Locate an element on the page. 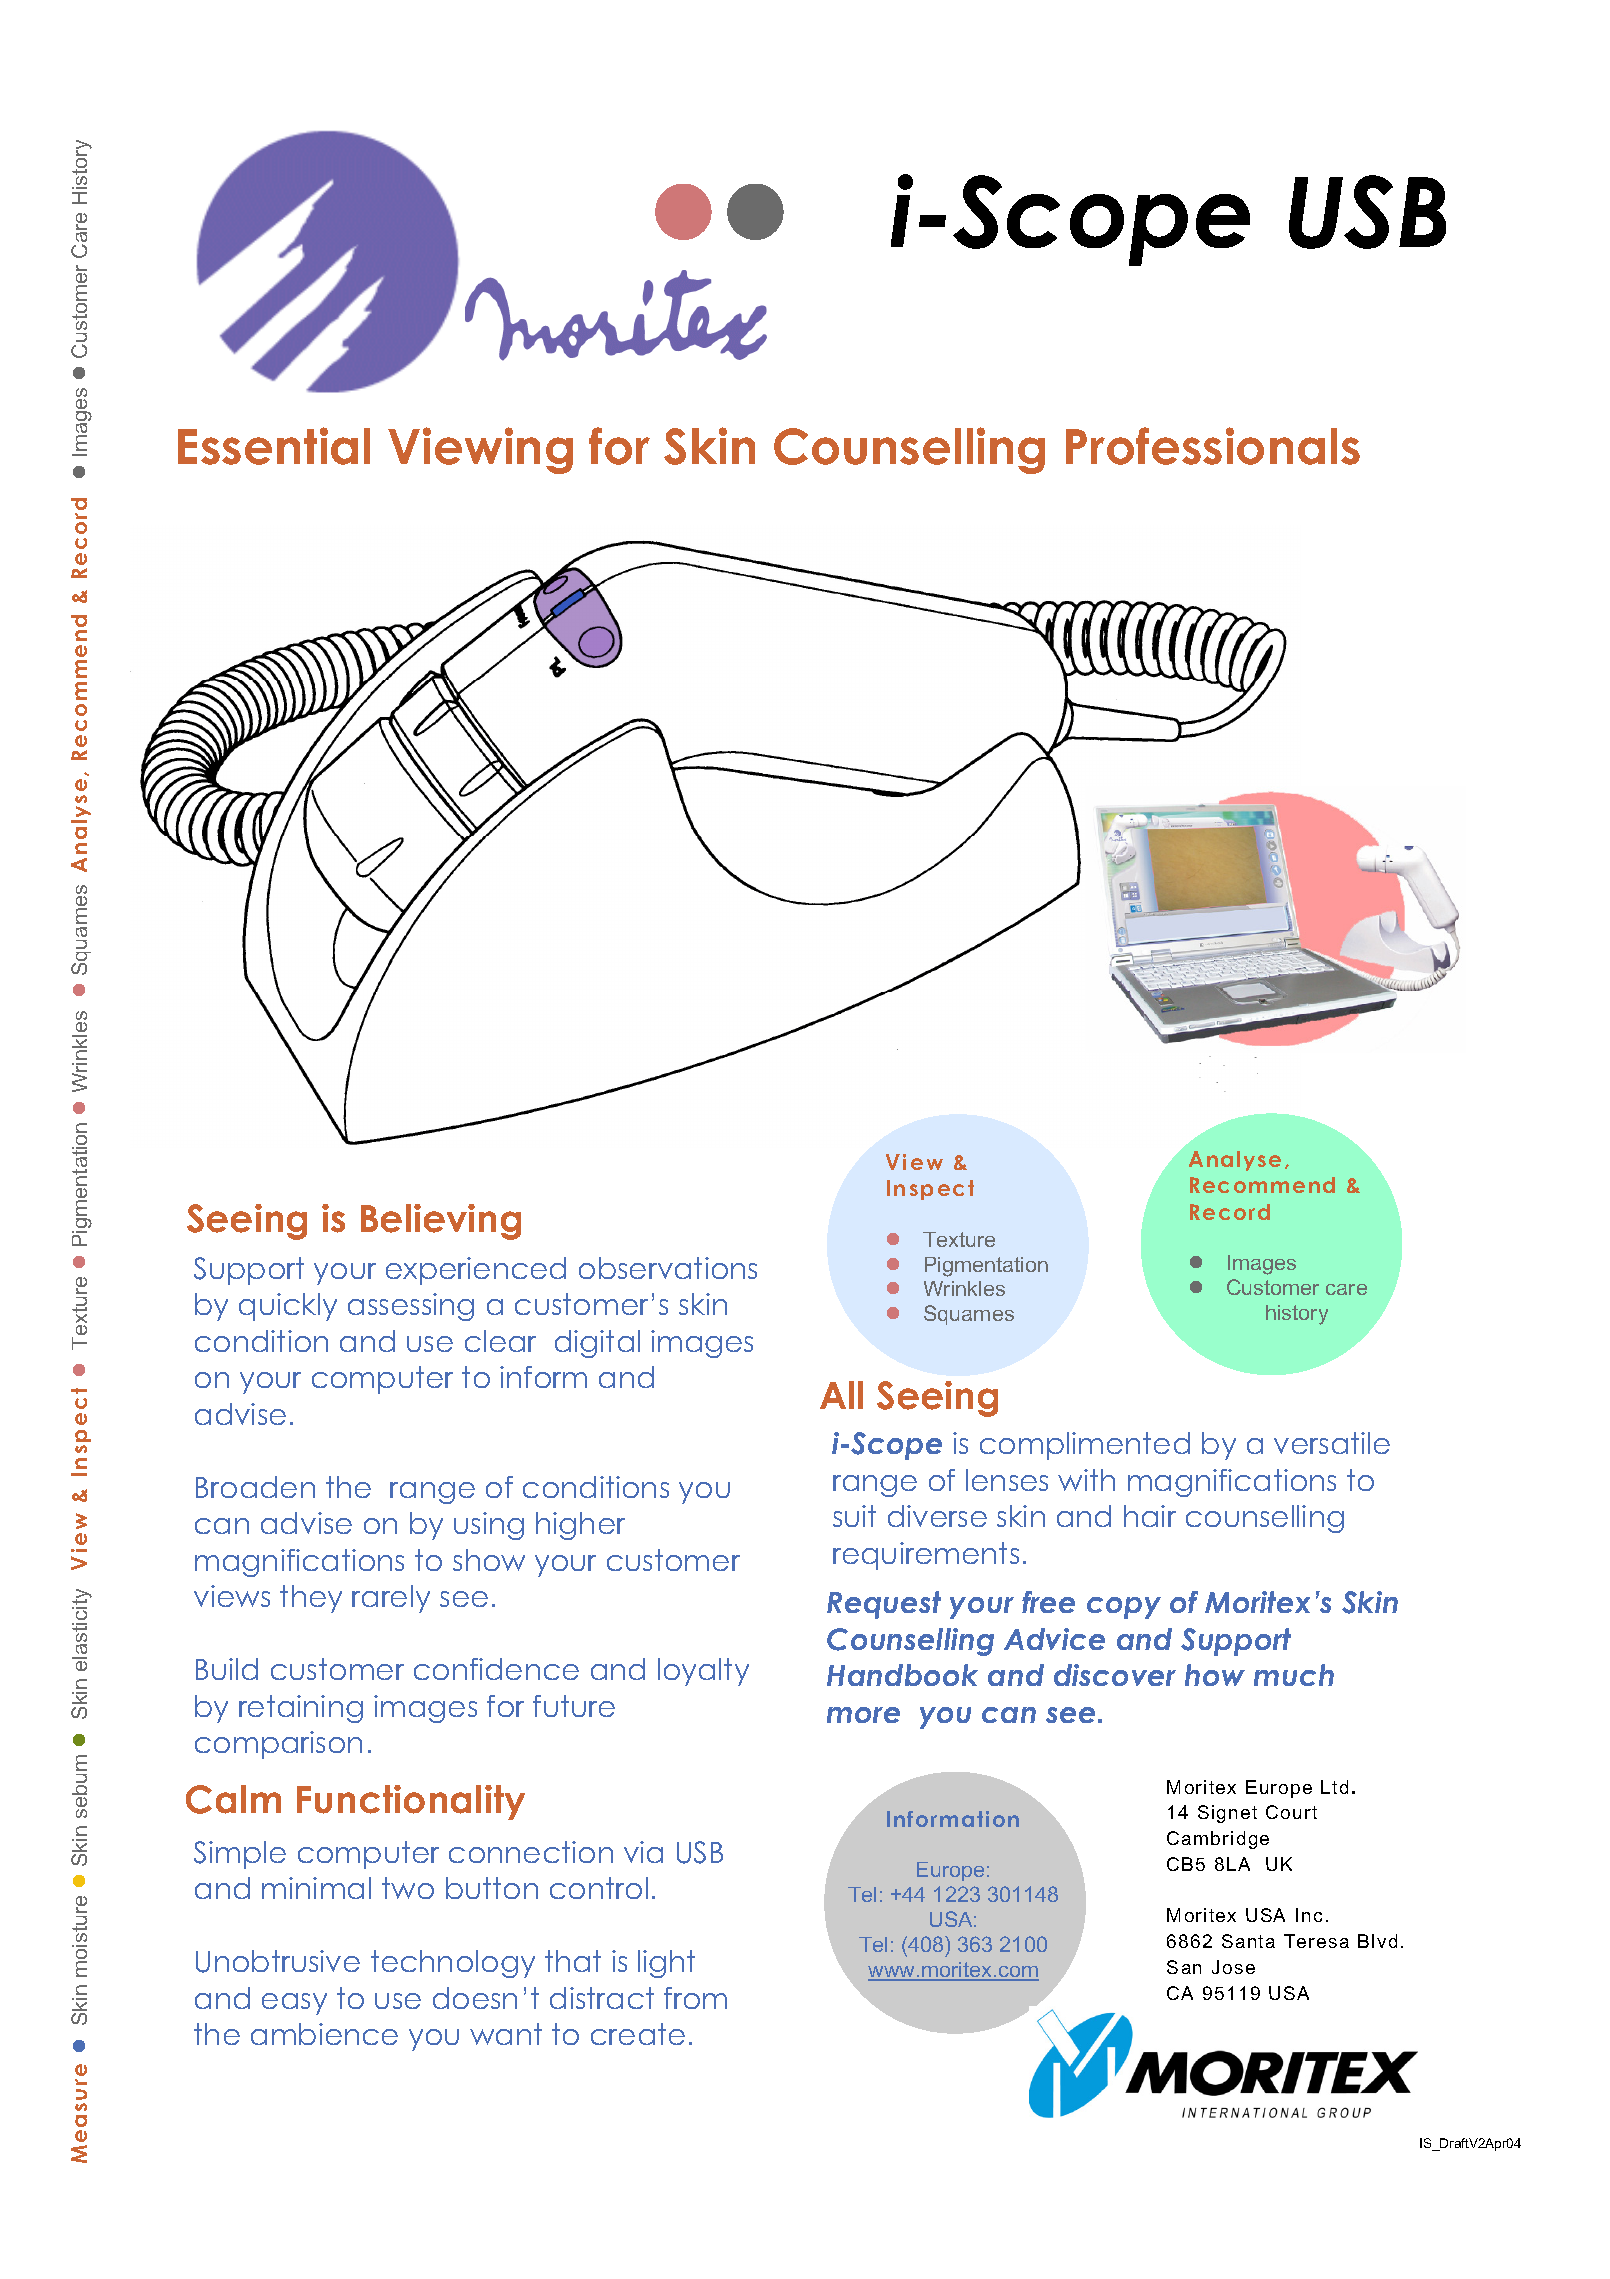 This image has height=2279, width=1610. easy is located at coordinates (294, 2004).
